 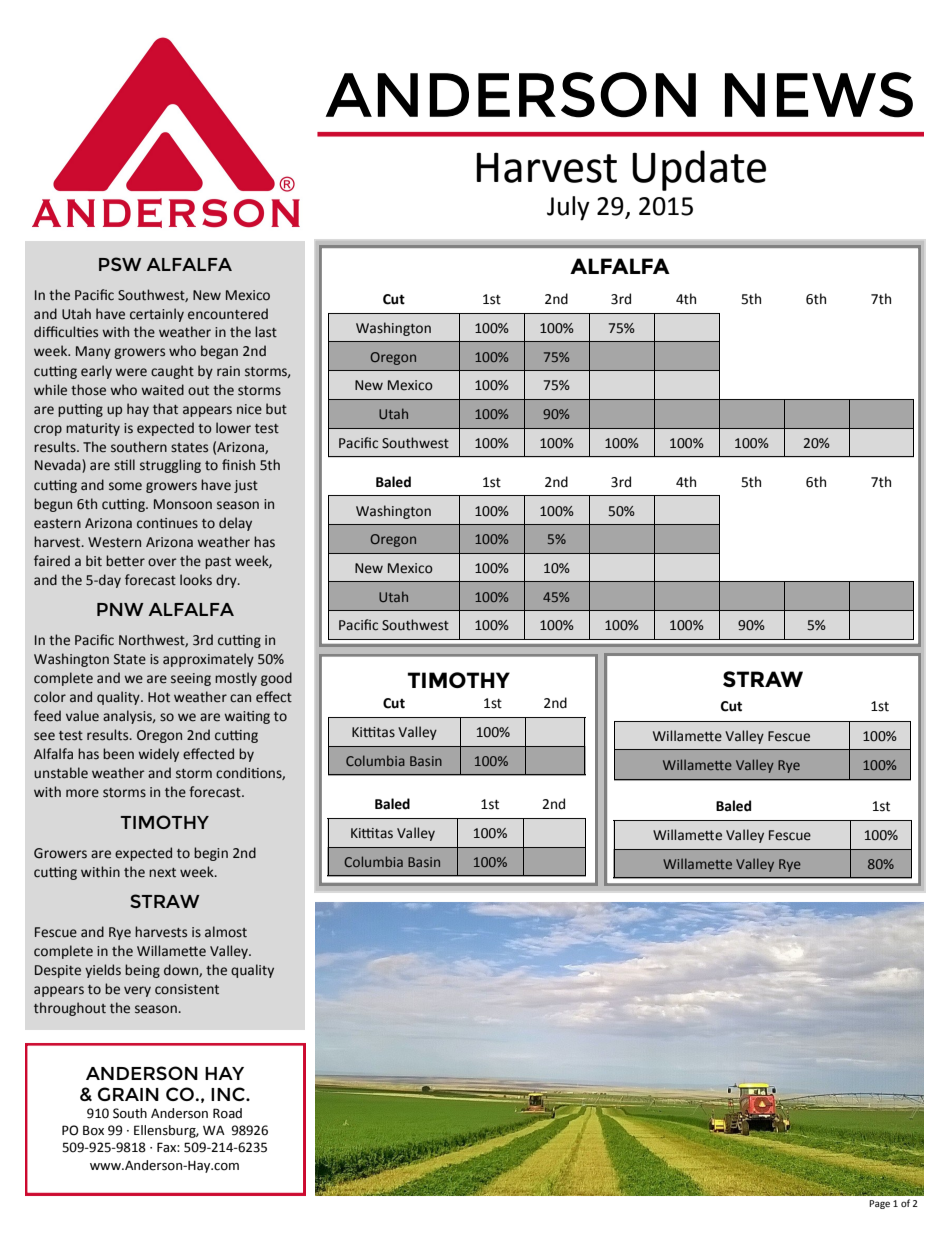 What do you see at coordinates (699, 170) in the document?
I see `Update` at bounding box center [699, 170].
